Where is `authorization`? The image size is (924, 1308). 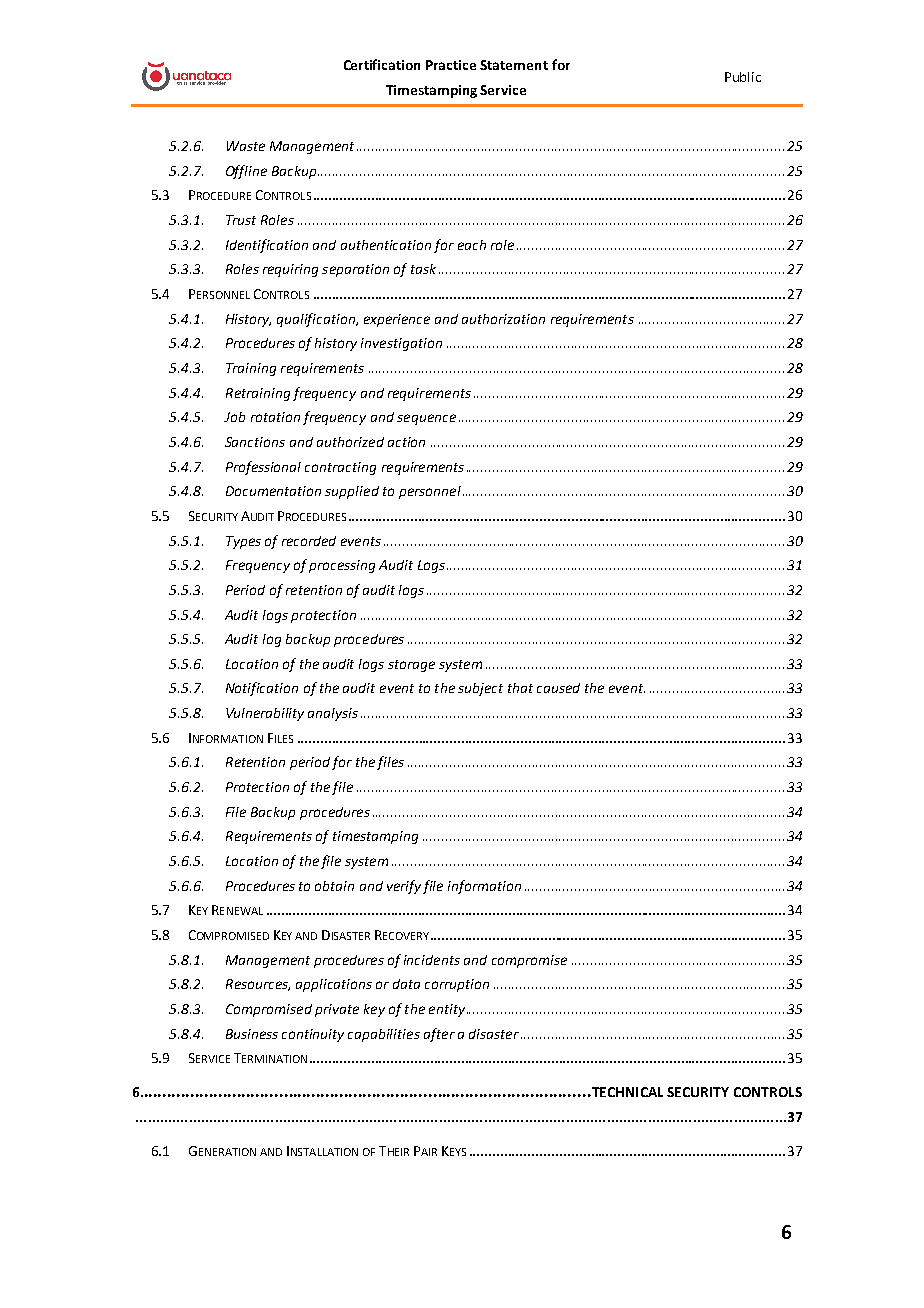
authorization is located at coordinates (503, 319).
